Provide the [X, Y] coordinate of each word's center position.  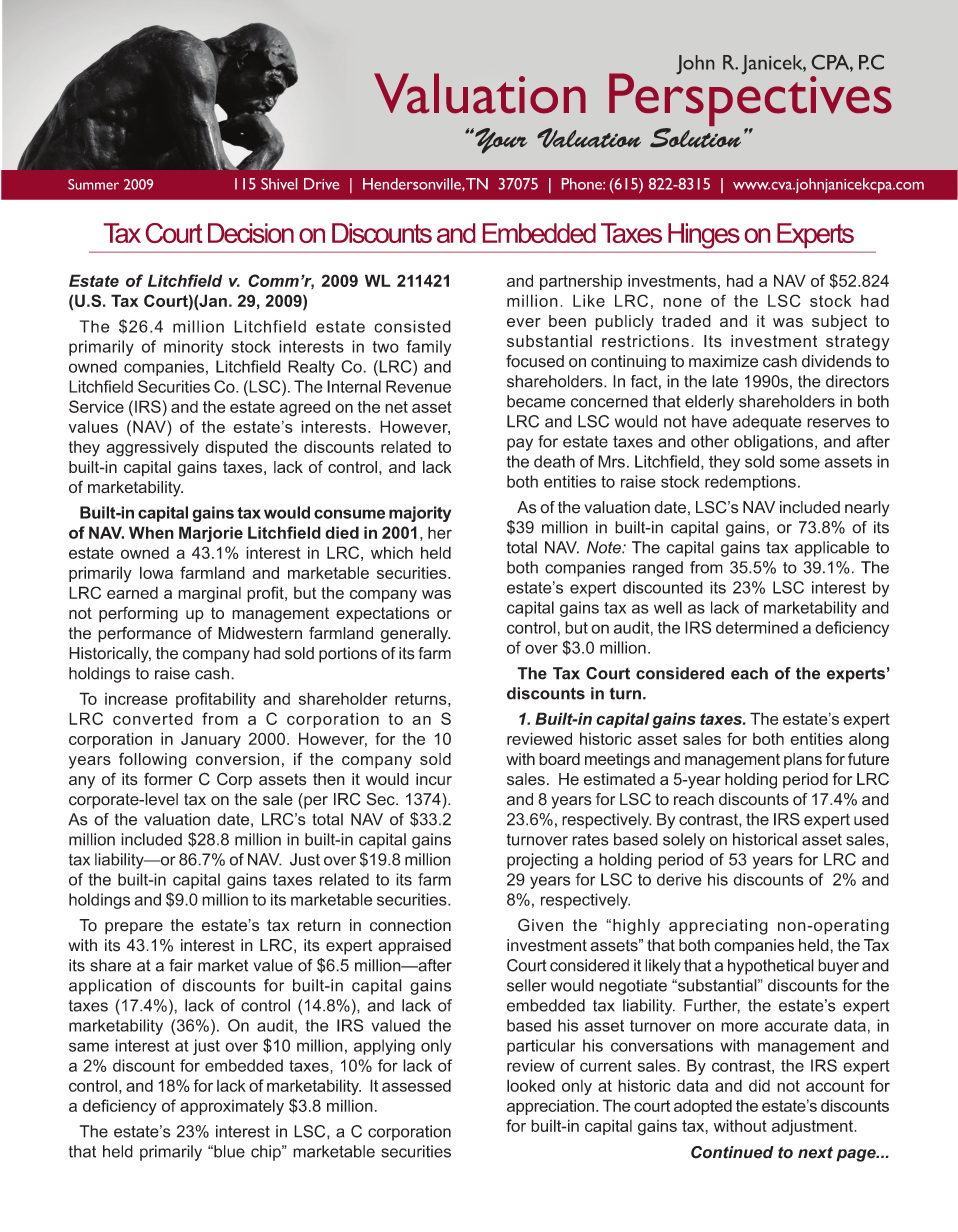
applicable [832, 549]
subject [839, 323]
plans [803, 760]
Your [500, 141]
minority [193, 348]
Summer [93, 184]
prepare [134, 928]
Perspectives [750, 100]
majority [420, 514]
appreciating [718, 927]
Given [540, 925]
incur [434, 779]
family [428, 348]
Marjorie [211, 534]
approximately [232, 1107]
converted [153, 718]
